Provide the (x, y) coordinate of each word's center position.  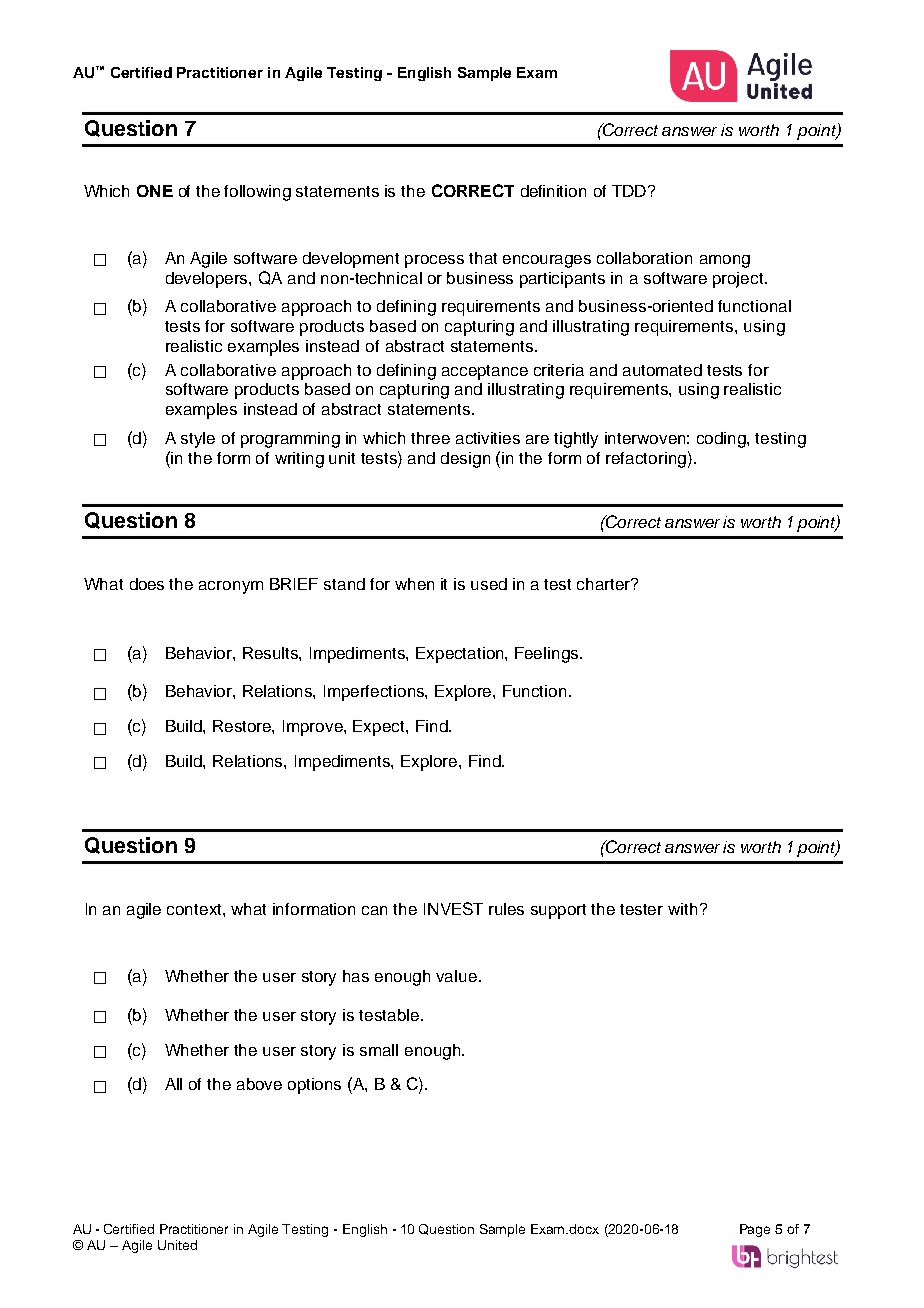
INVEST (453, 908)
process (434, 261)
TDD (629, 191)
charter (605, 584)
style (198, 440)
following (257, 193)
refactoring (646, 460)
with (682, 909)
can (374, 910)
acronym (231, 587)
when (414, 584)
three (430, 438)
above (259, 1084)
